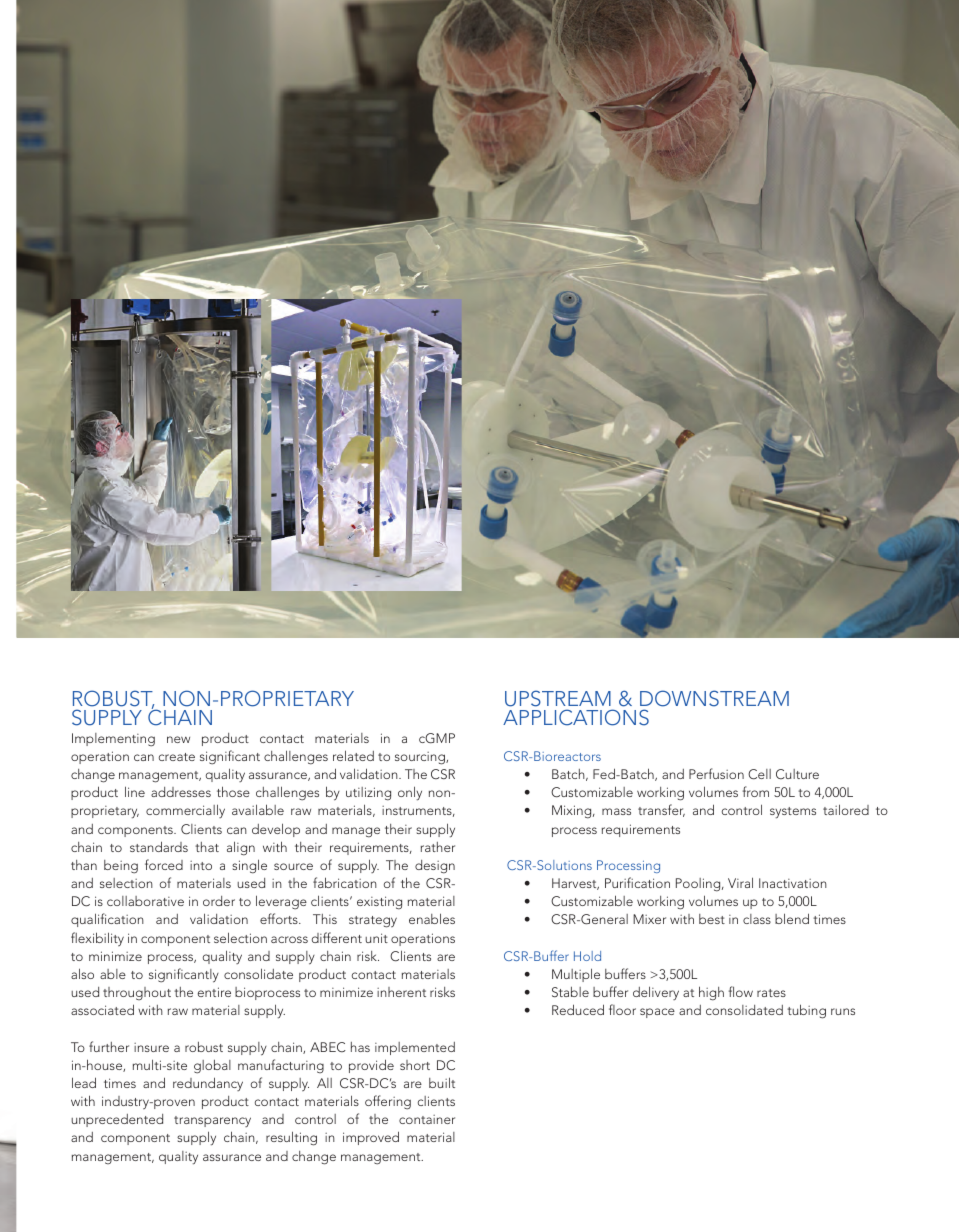 Image resolution: width=959 pixels, height=1232 pixels. What do you see at coordinates (178, 739) in the image?
I see `new` at bounding box center [178, 739].
